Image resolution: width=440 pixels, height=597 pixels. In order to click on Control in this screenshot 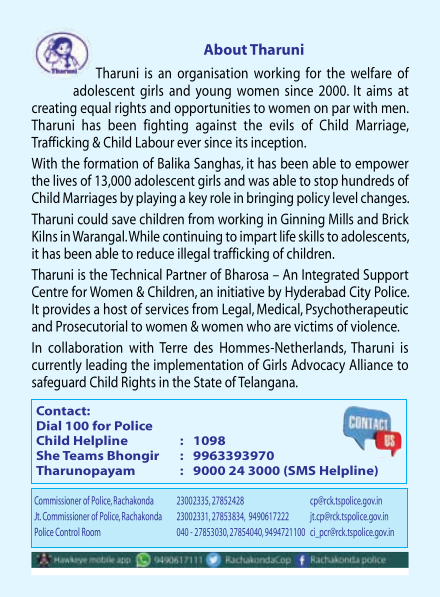, I will do `click(67, 532)`.
